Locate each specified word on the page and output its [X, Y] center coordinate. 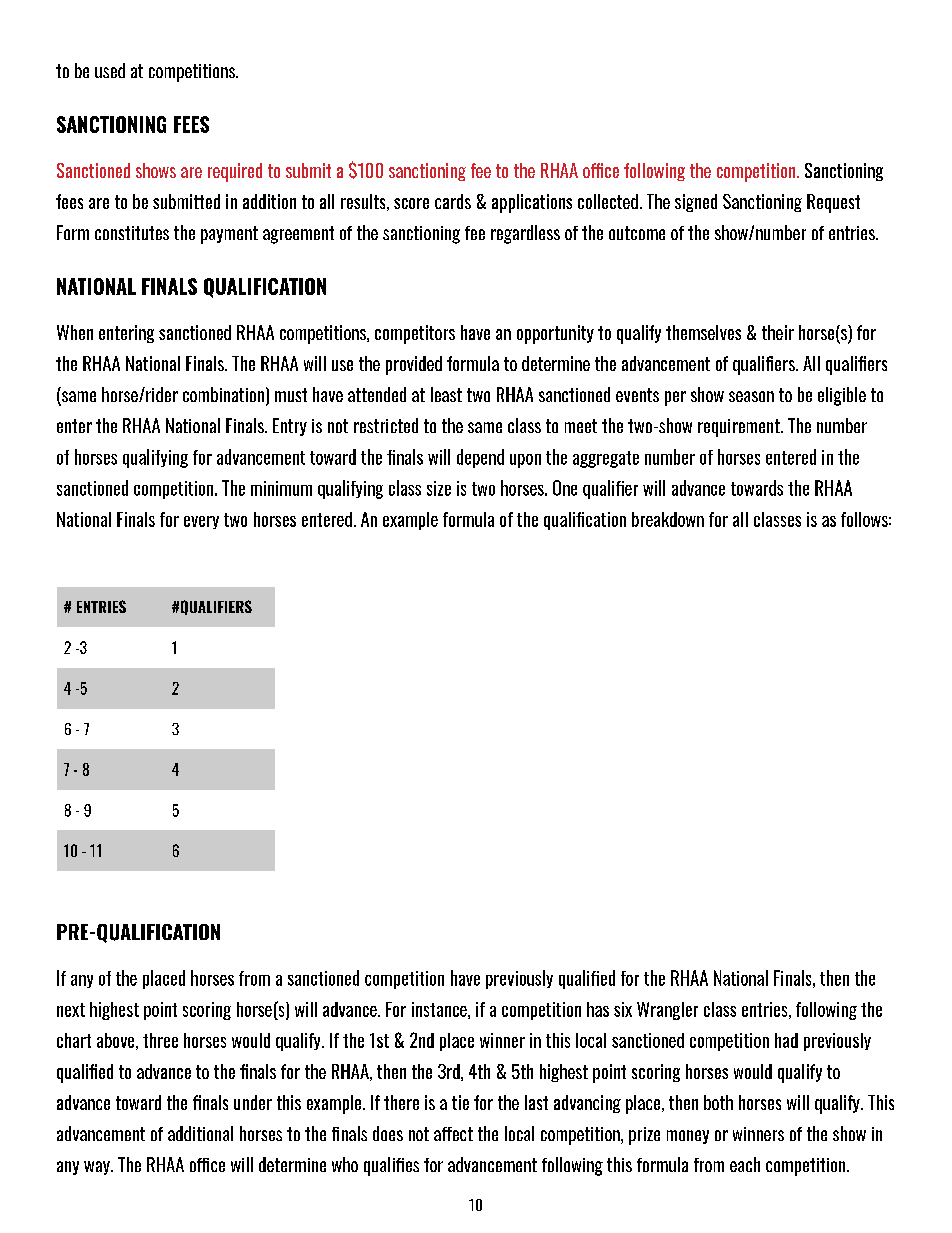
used [110, 70]
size [439, 488]
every [201, 522]
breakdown [668, 519]
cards [453, 201]
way [98, 1168]
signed [696, 203]
